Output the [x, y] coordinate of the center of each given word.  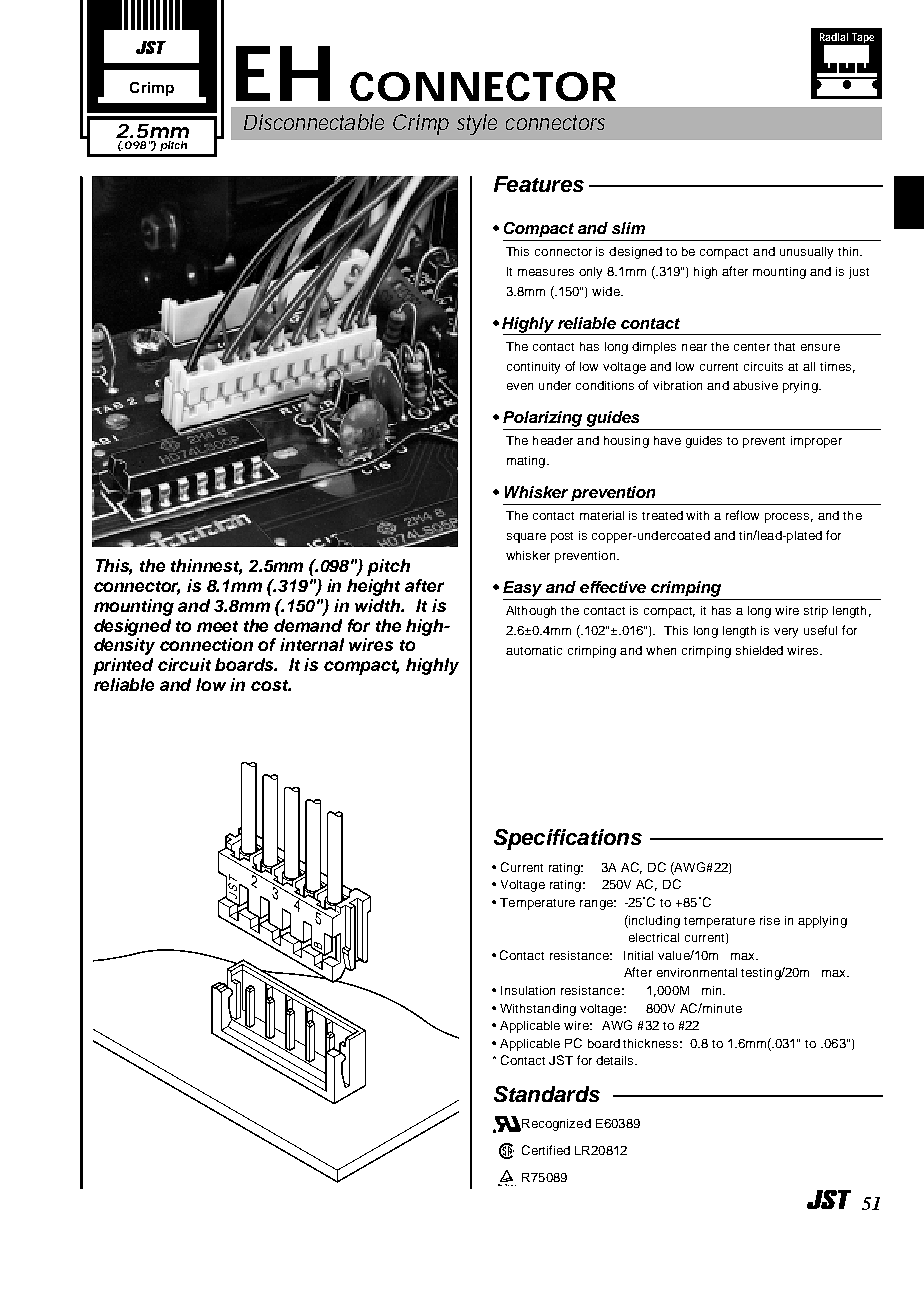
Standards [547, 1094]
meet [217, 626]
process [789, 518]
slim [628, 228]
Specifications [568, 839]
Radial [834, 37]
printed [123, 666]
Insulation [528, 990]
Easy [522, 589]
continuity [533, 368]
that [784, 346]
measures [546, 272]
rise [770, 920]
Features [539, 184]
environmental [697, 972]
